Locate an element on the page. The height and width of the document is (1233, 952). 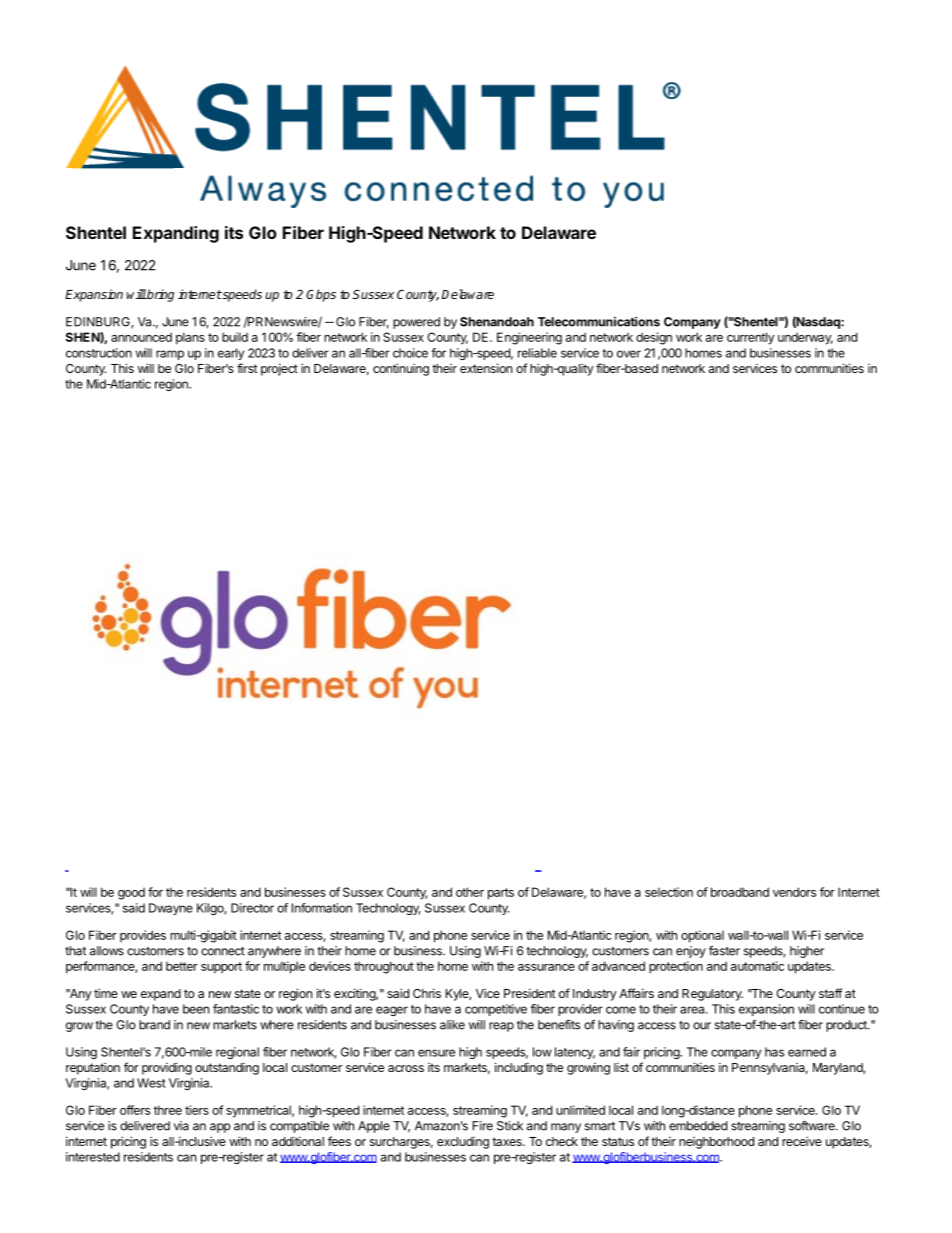
neighborhood is located at coordinates (716, 1143).
